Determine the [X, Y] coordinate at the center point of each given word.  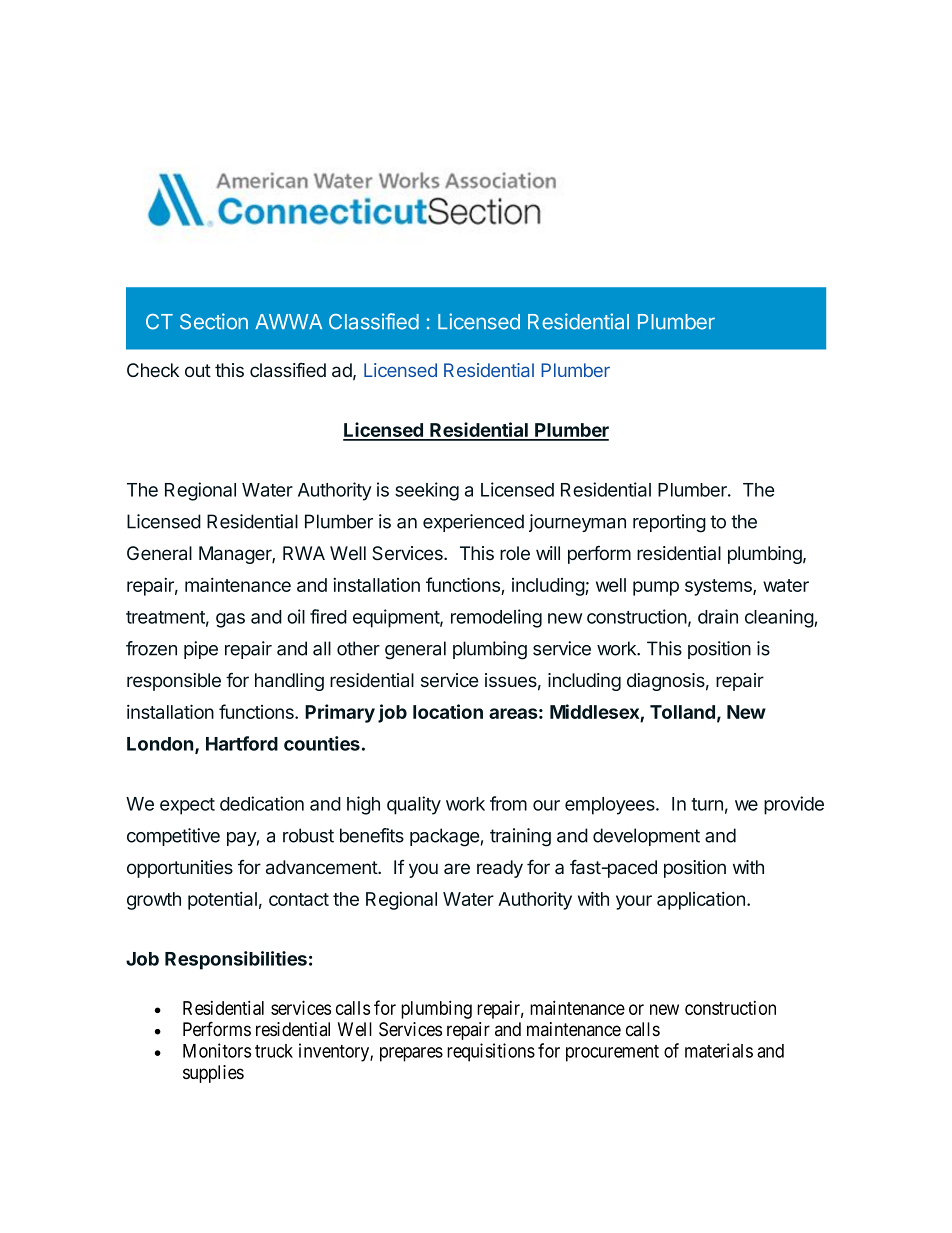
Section [214, 321]
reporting [669, 523]
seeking [427, 491]
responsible [174, 682]
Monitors [217, 1050]
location [448, 711]
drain [718, 616]
